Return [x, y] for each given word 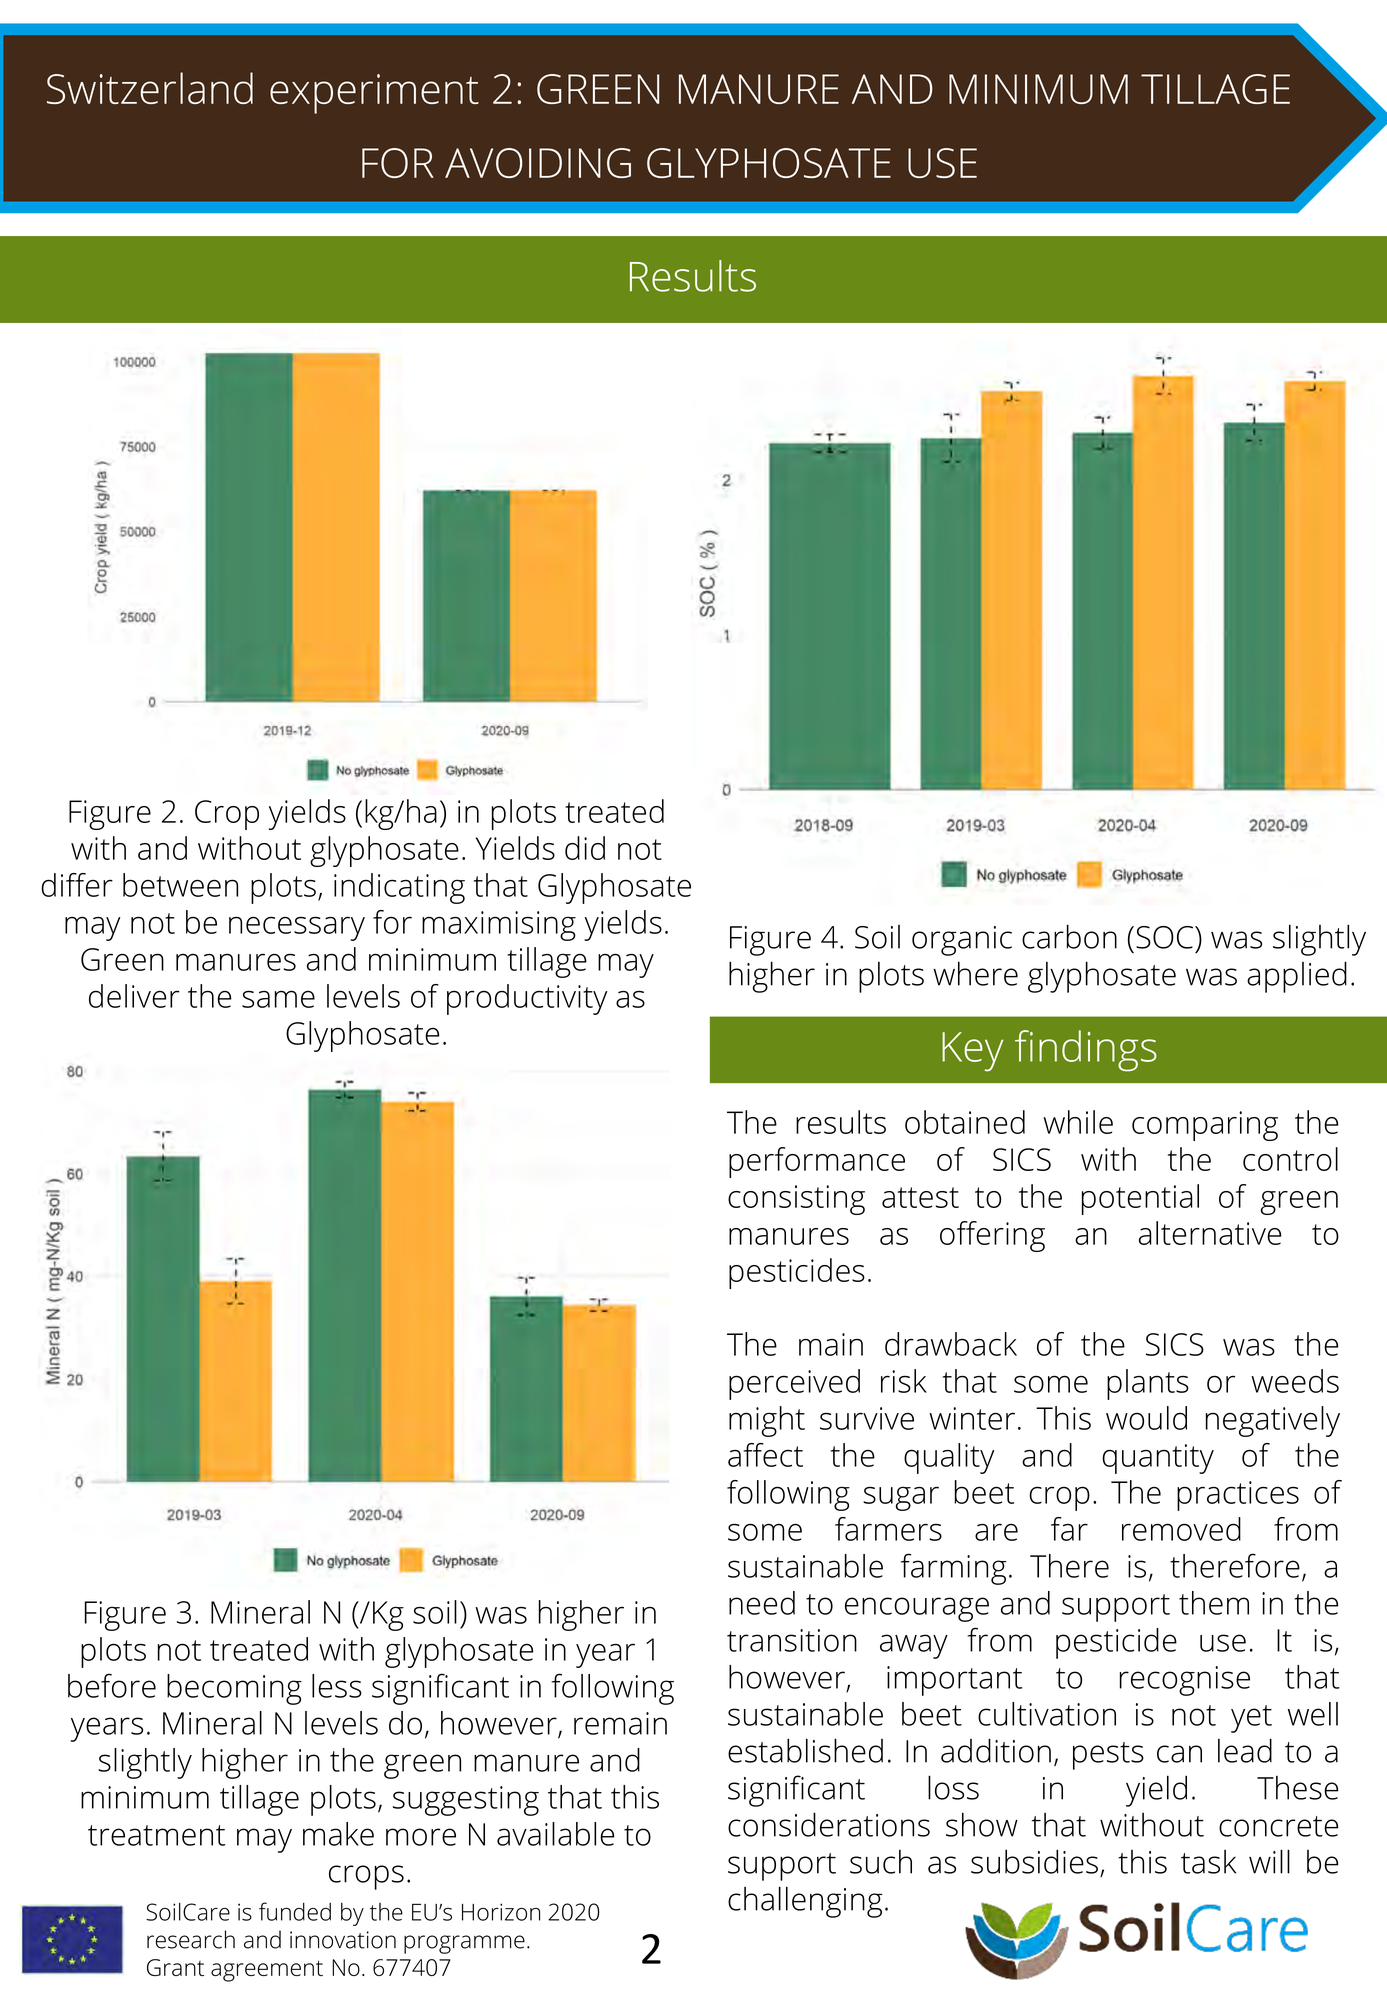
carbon [1069, 936]
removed [1181, 1529]
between [180, 885]
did [585, 848]
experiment [374, 94]
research [191, 1939]
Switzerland [150, 88]
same [278, 999]
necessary [297, 928]
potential [1140, 1199]
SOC [1166, 937]
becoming [234, 1689]
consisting [796, 1200]
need [762, 1603]
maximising [499, 926]
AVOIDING [538, 163]
